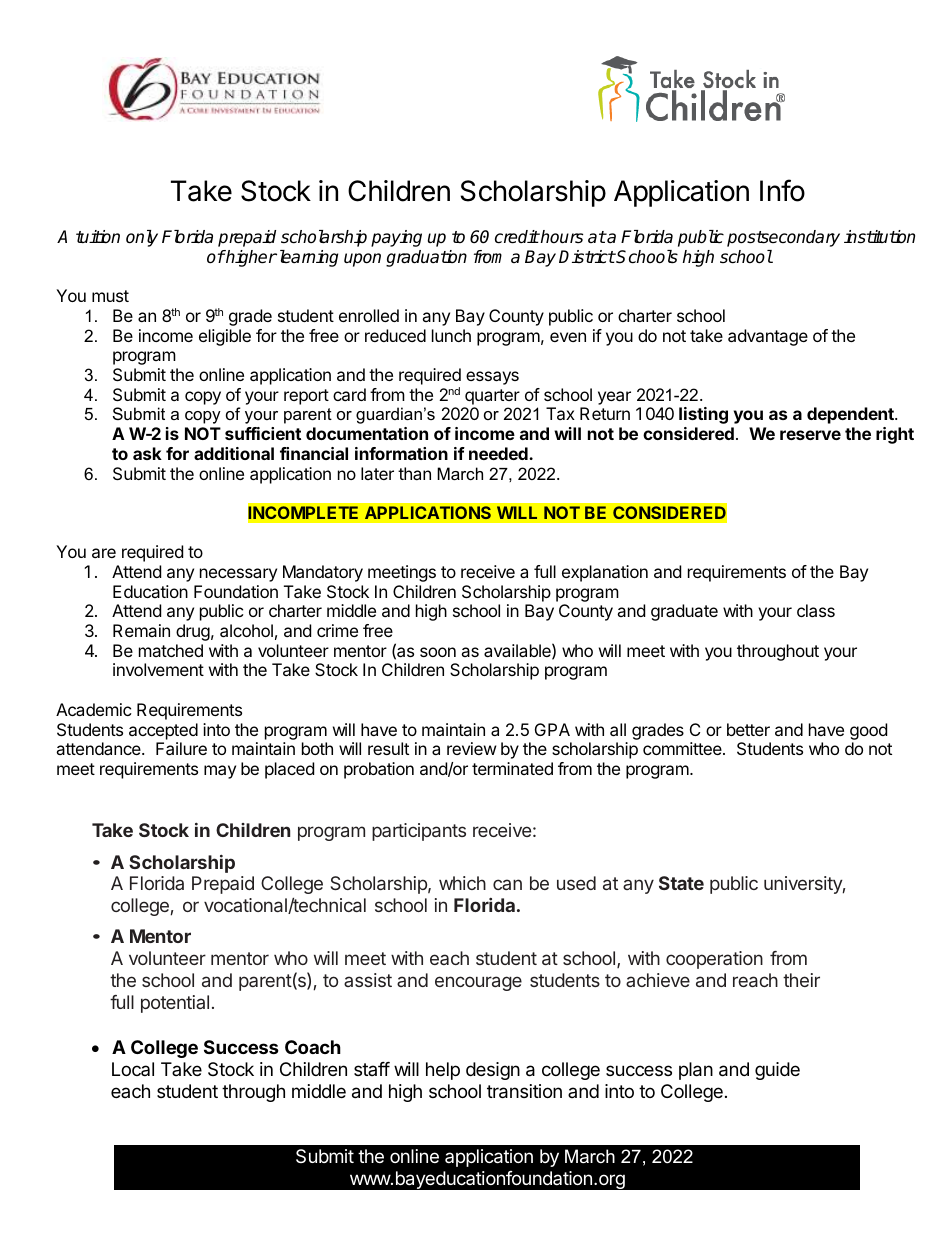 This screenshot has width=952, height=1233. What do you see at coordinates (133, 1069) in the screenshot?
I see `Local` at bounding box center [133, 1069].
